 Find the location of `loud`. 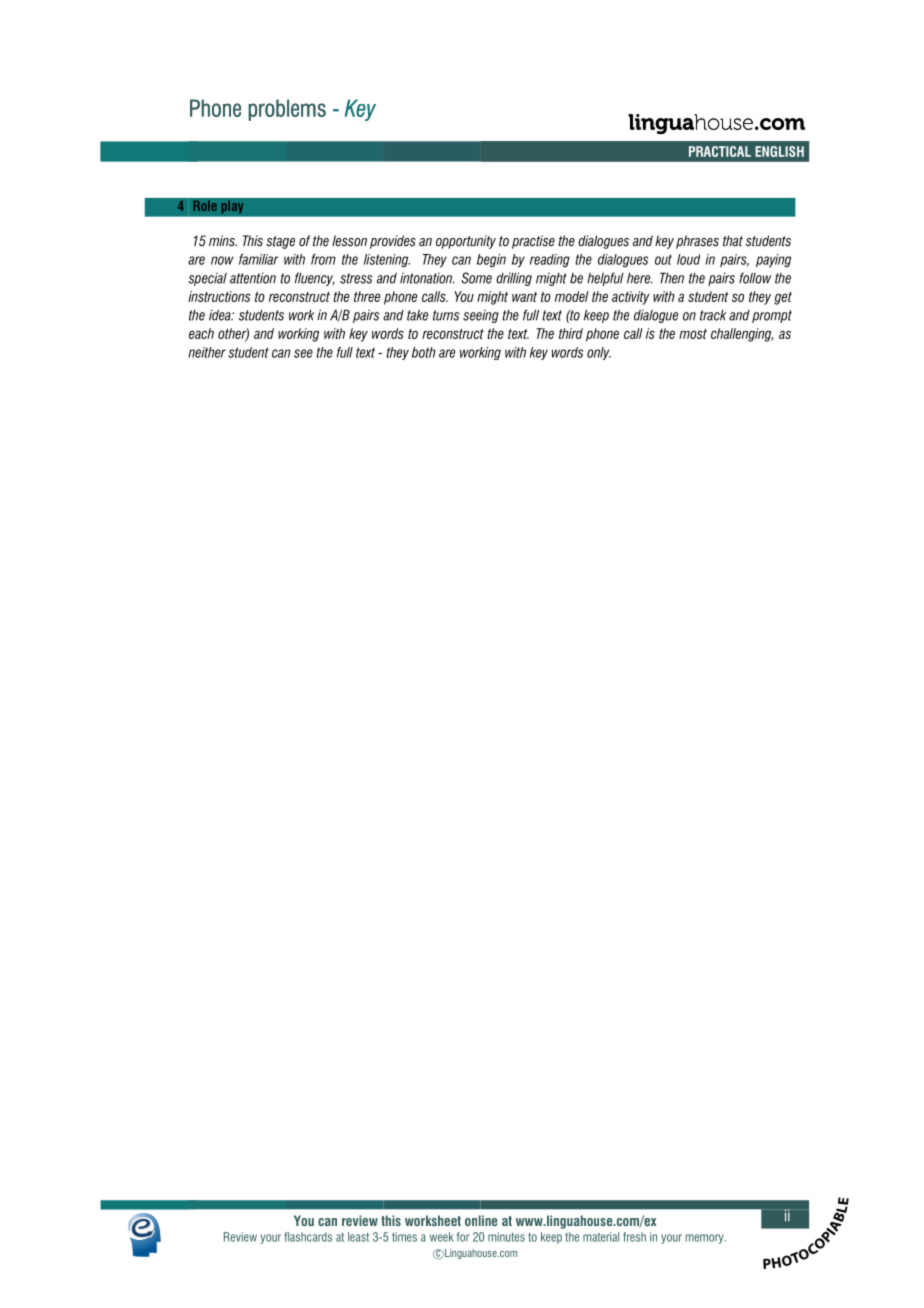

loud is located at coordinates (688, 259).
